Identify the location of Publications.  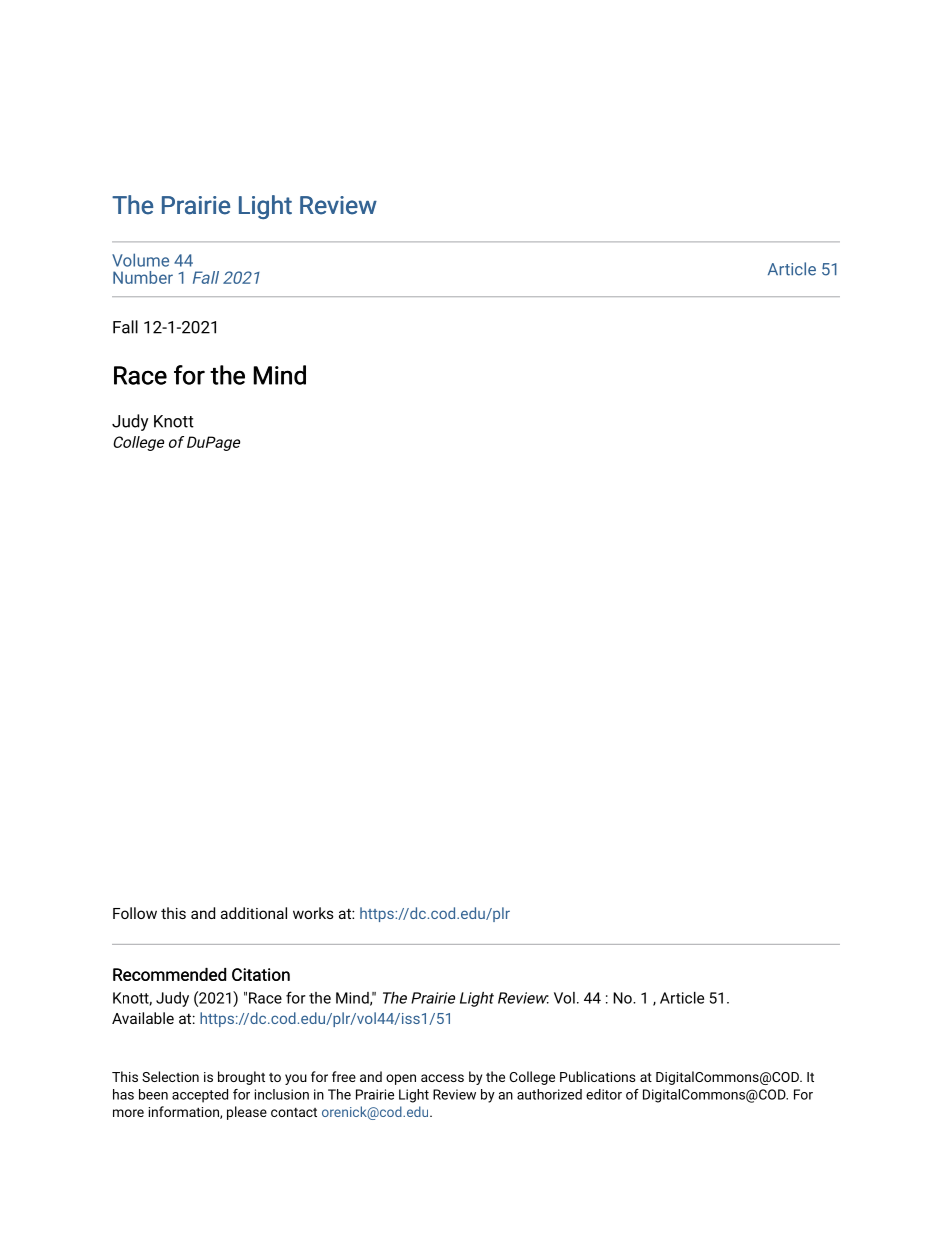
(598, 1076).
